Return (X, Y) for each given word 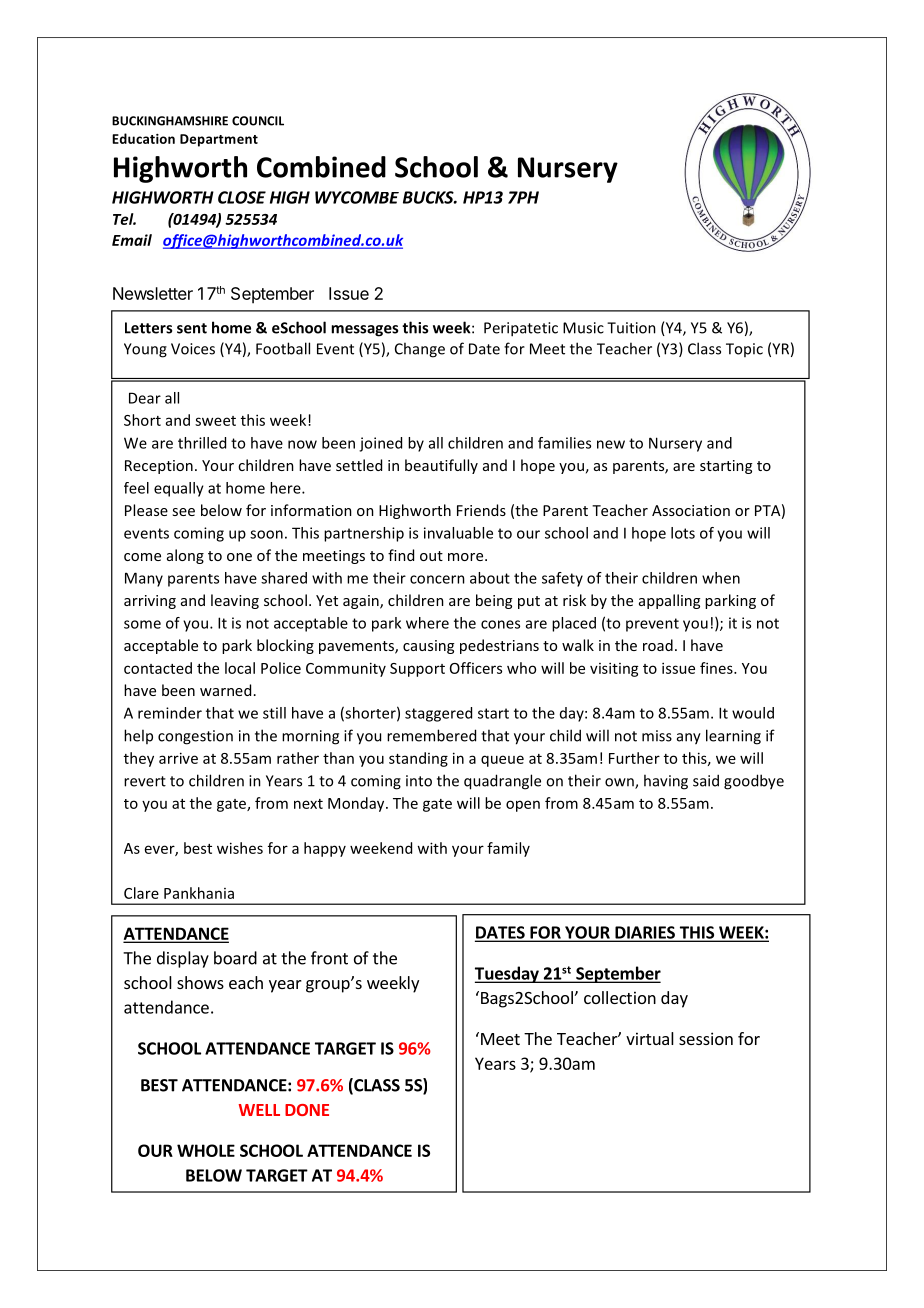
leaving (235, 601)
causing (428, 647)
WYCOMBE (357, 197)
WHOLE (206, 1150)
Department (219, 140)
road (658, 645)
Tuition (631, 328)
